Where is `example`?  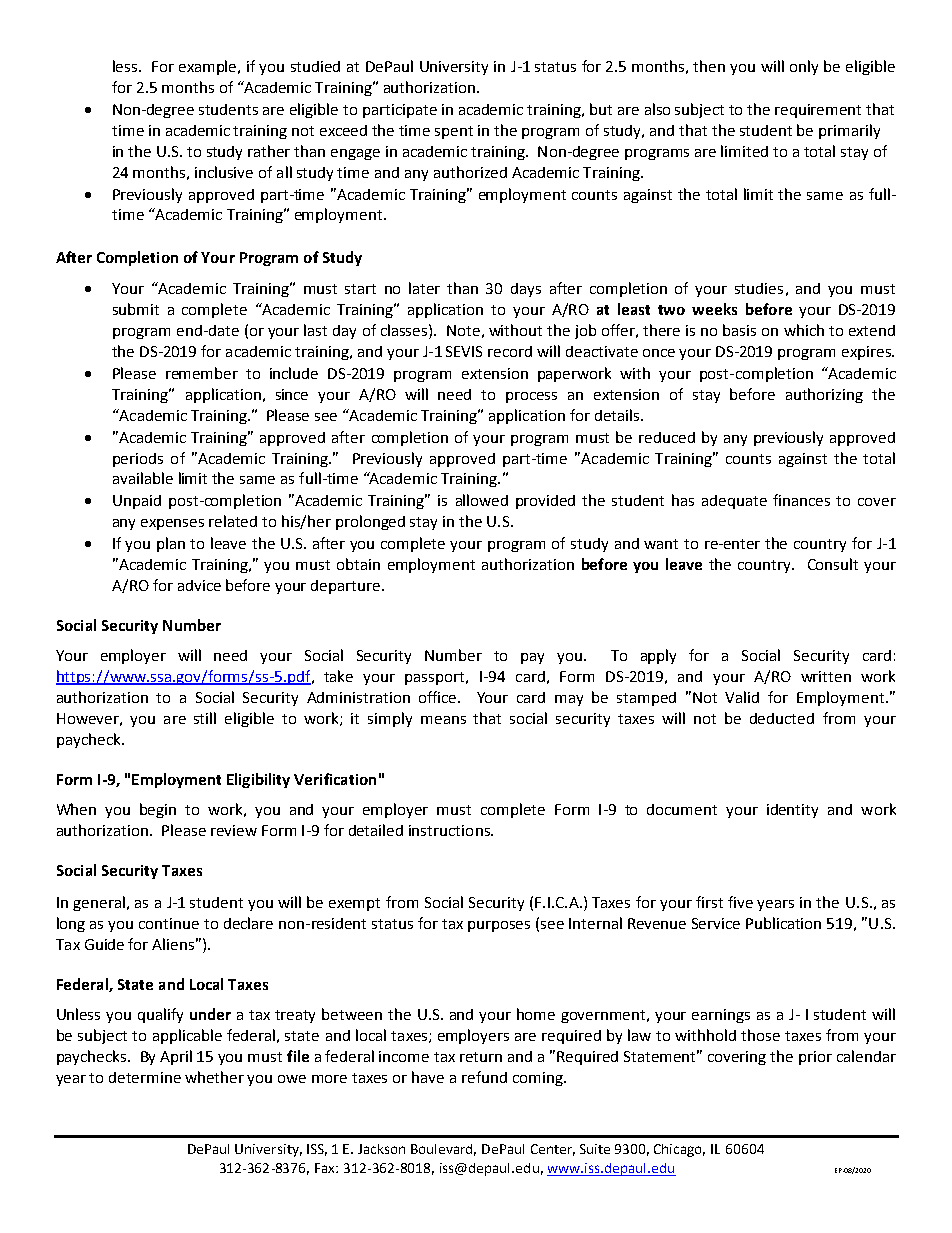
example is located at coordinates (209, 67).
